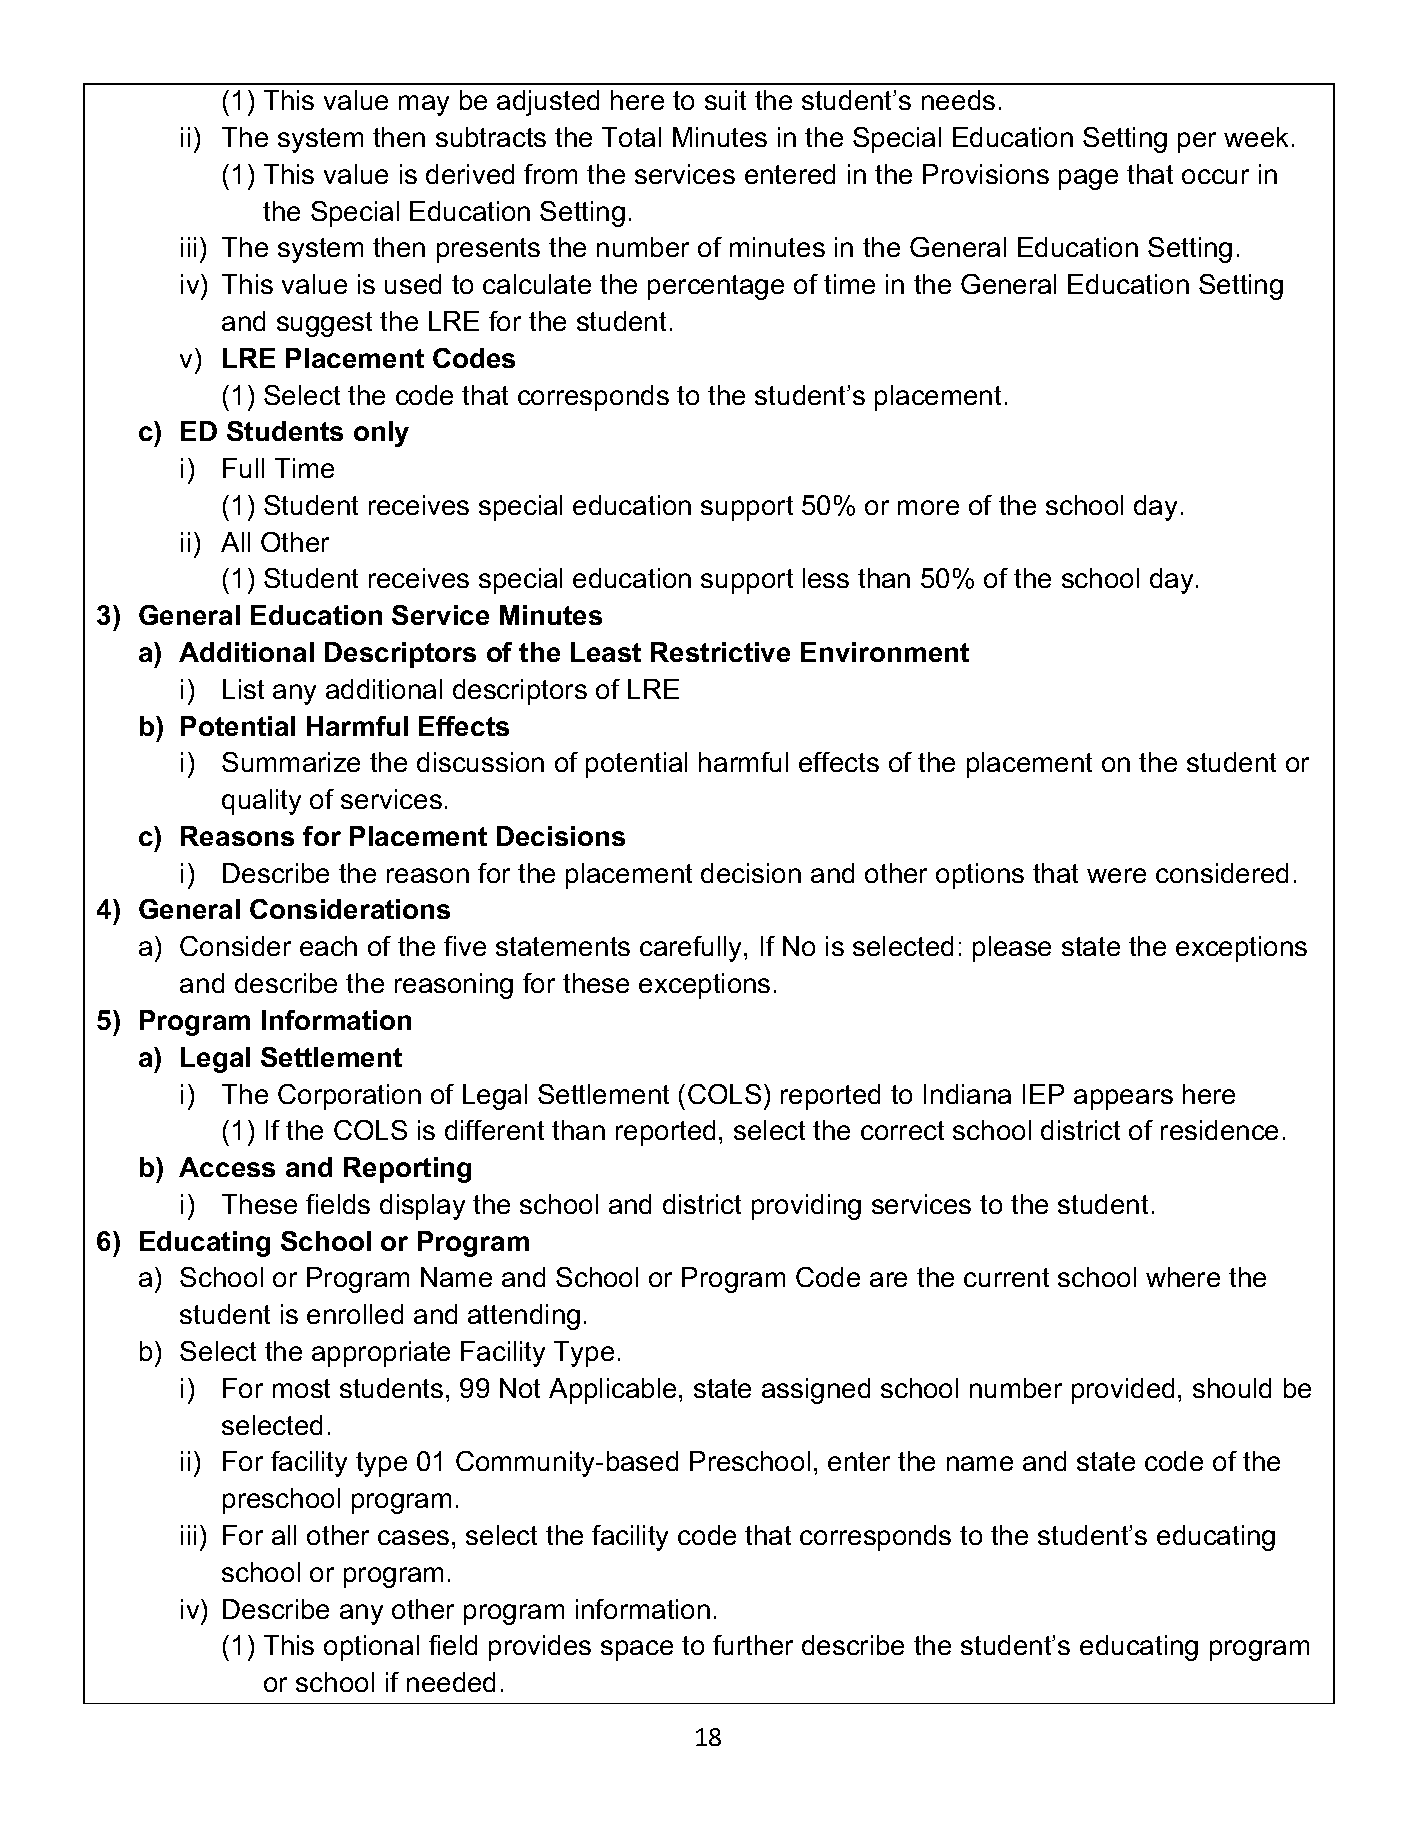 Image resolution: width=1418 pixels, height=1836 pixels. I want to click on appears, so click(1123, 1099).
